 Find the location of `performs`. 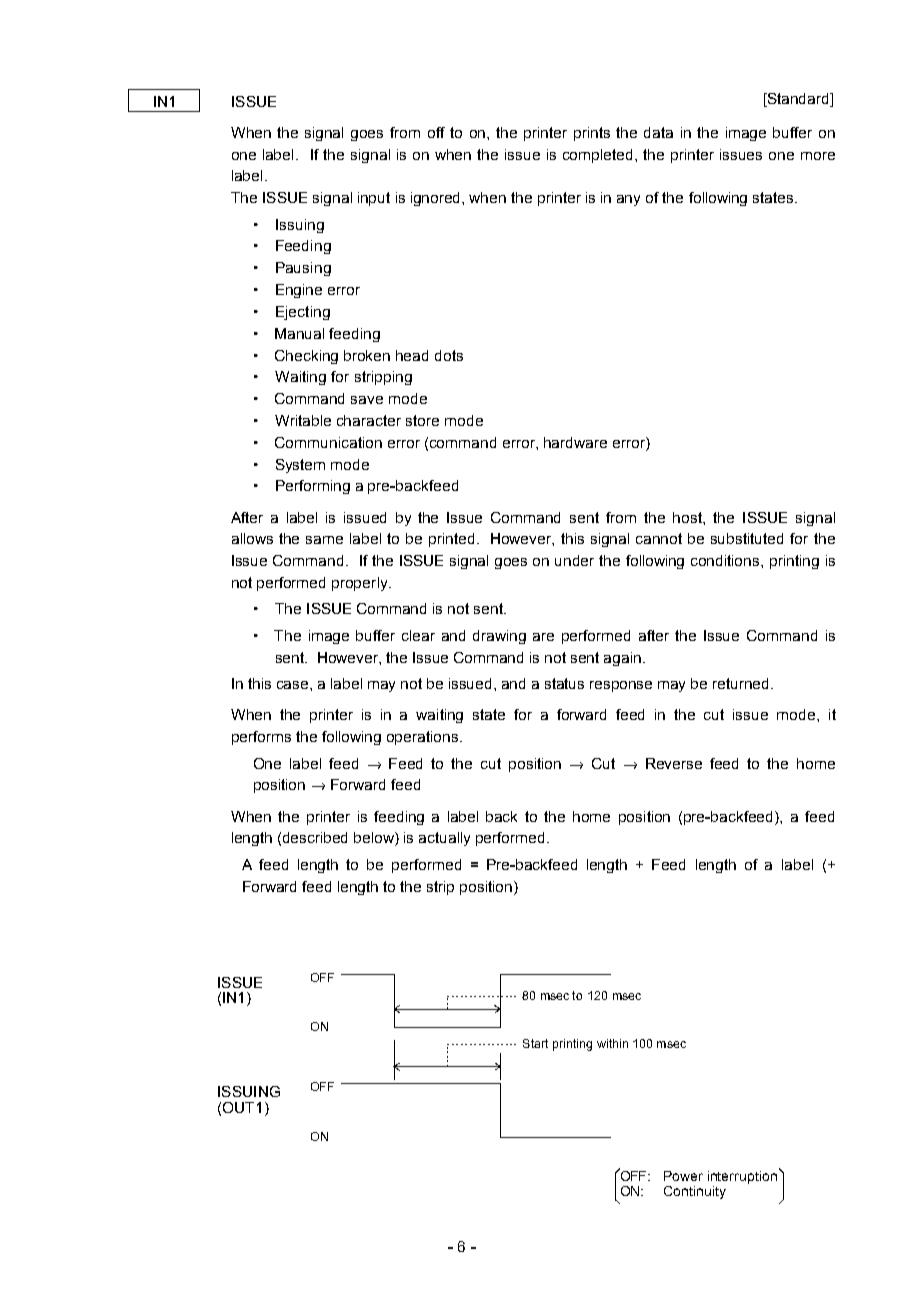

performs is located at coordinates (261, 738).
